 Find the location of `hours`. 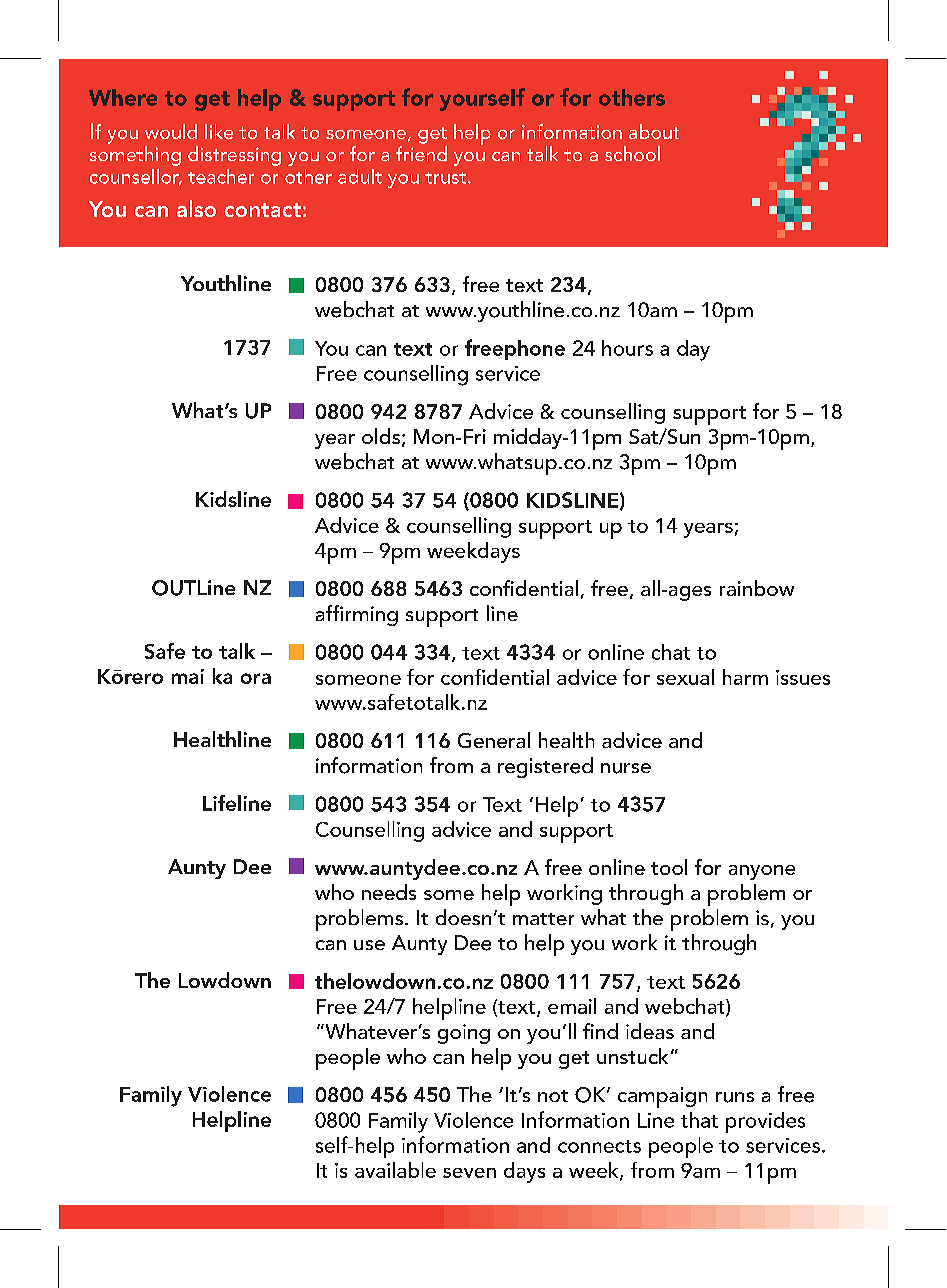

hours is located at coordinates (627, 348).
